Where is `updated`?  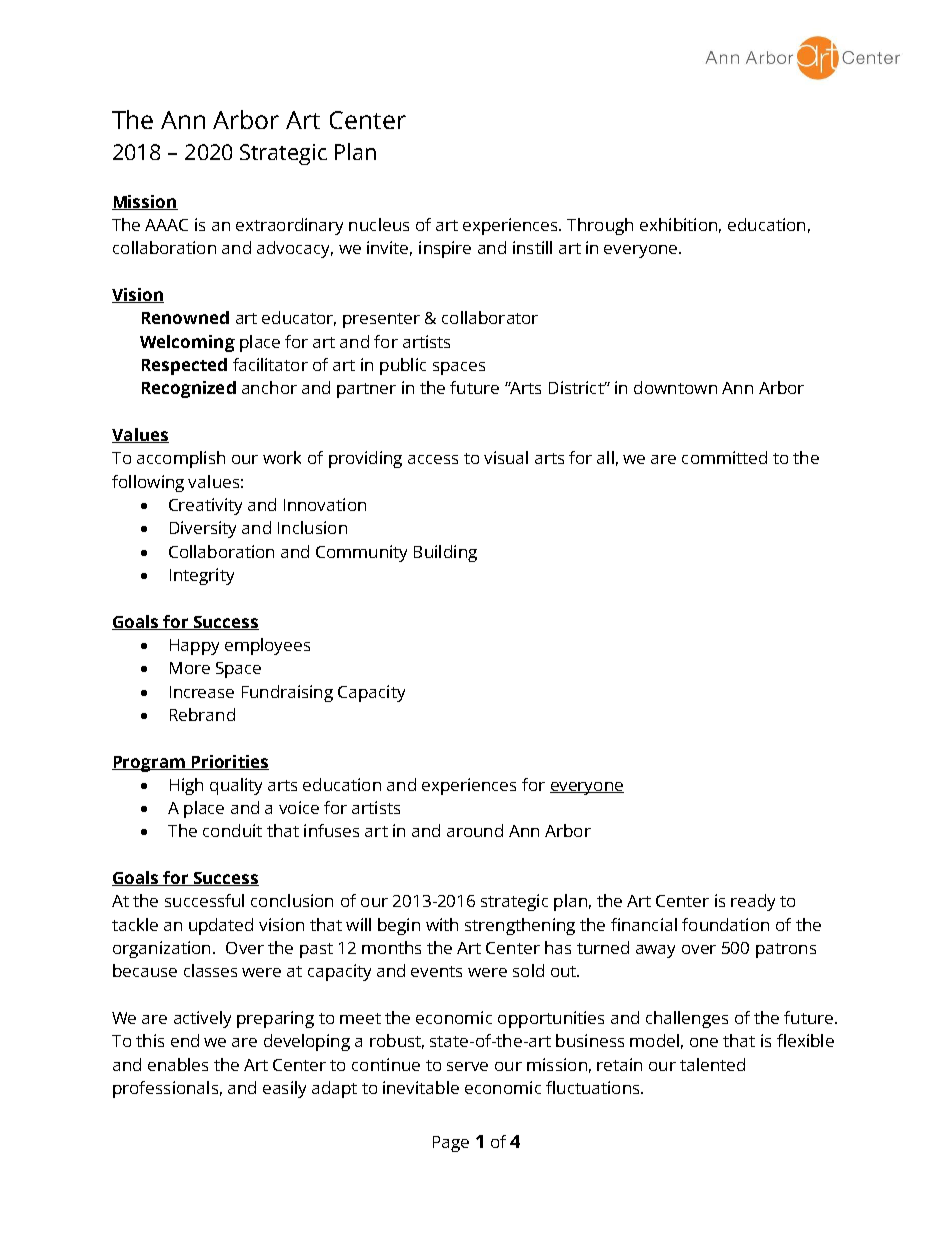 updated is located at coordinates (221, 926).
